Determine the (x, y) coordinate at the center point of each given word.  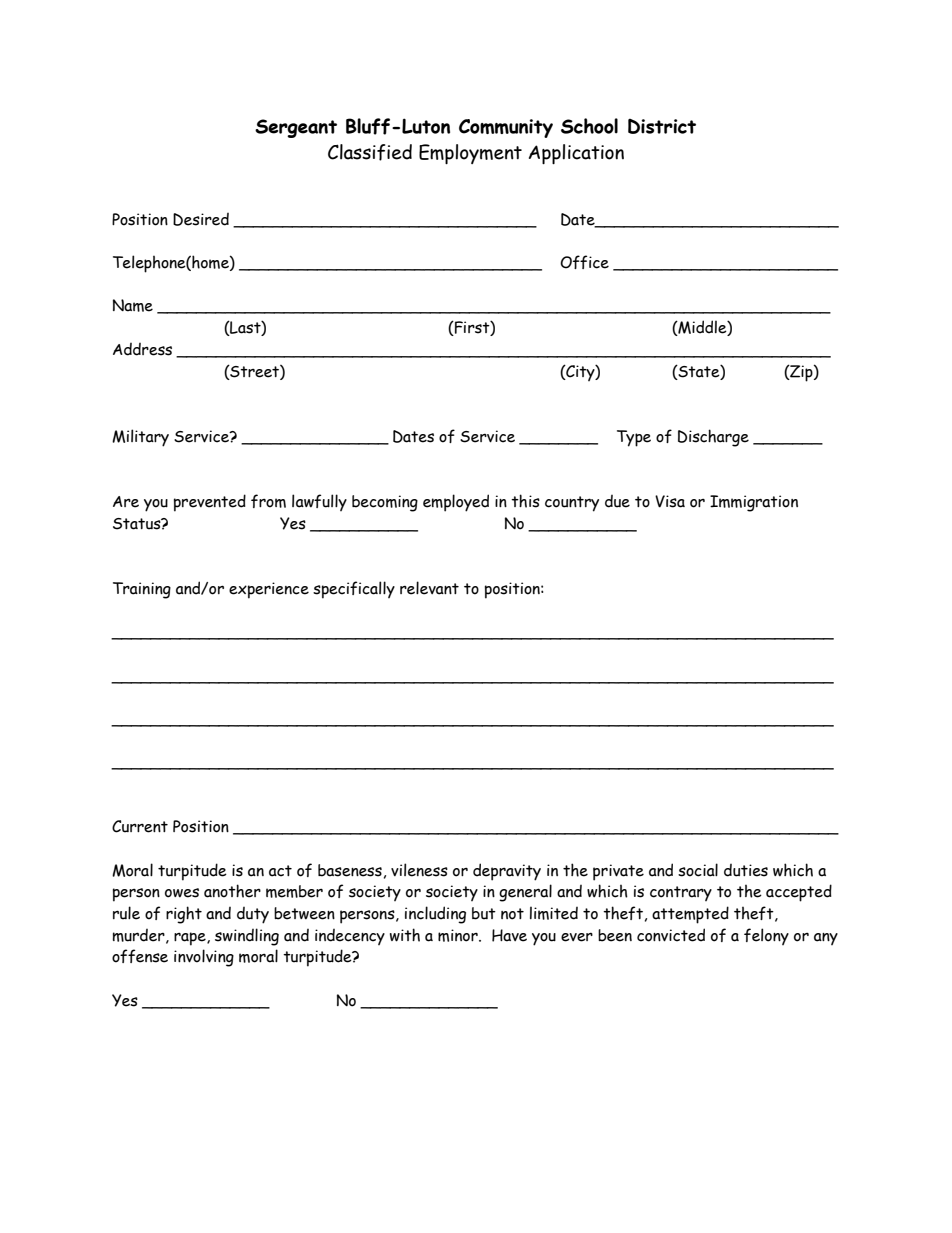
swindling (247, 937)
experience (269, 590)
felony (766, 936)
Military (140, 438)
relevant (429, 588)
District (662, 126)
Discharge (713, 438)
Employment (470, 154)
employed (456, 503)
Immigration (754, 503)
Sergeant (296, 128)
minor (459, 935)
